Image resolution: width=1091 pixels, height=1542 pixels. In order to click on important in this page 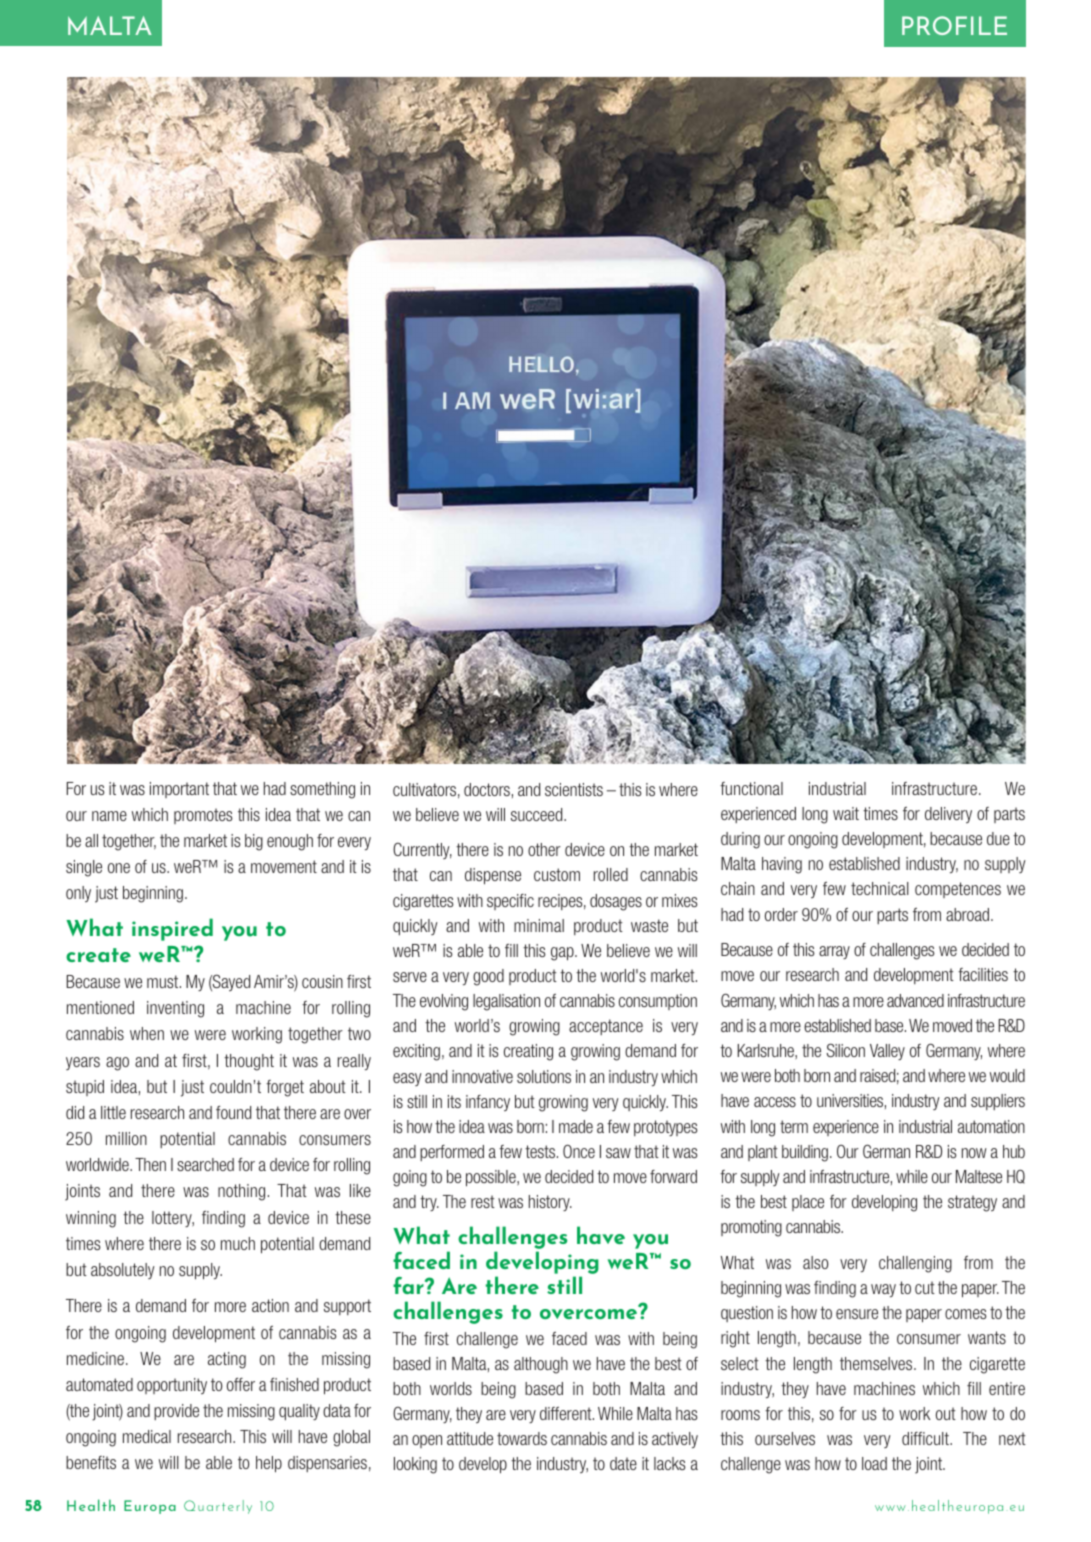, I will do `click(179, 790)`.
